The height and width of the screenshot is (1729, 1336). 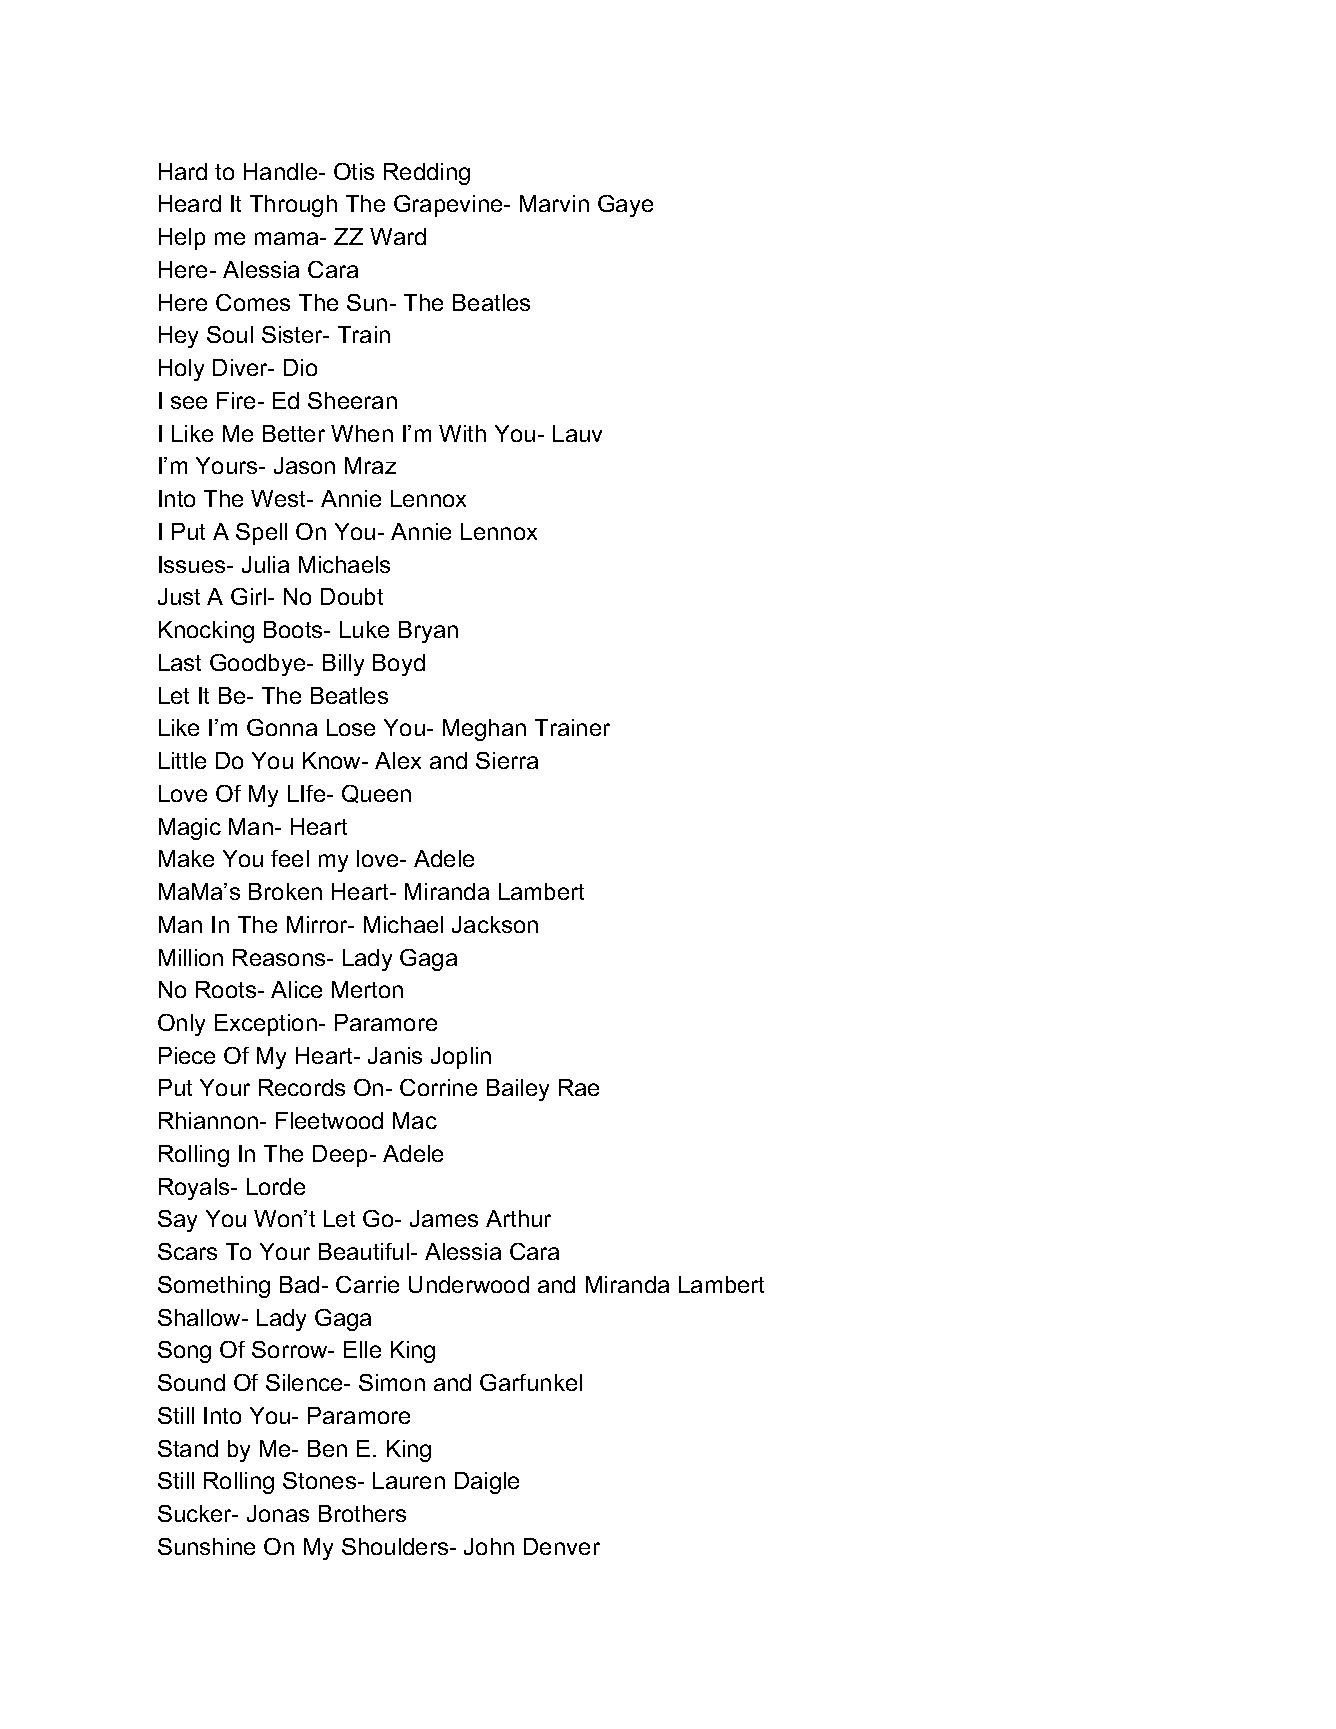 What do you see at coordinates (398, 236) in the screenshot?
I see `Ward` at bounding box center [398, 236].
